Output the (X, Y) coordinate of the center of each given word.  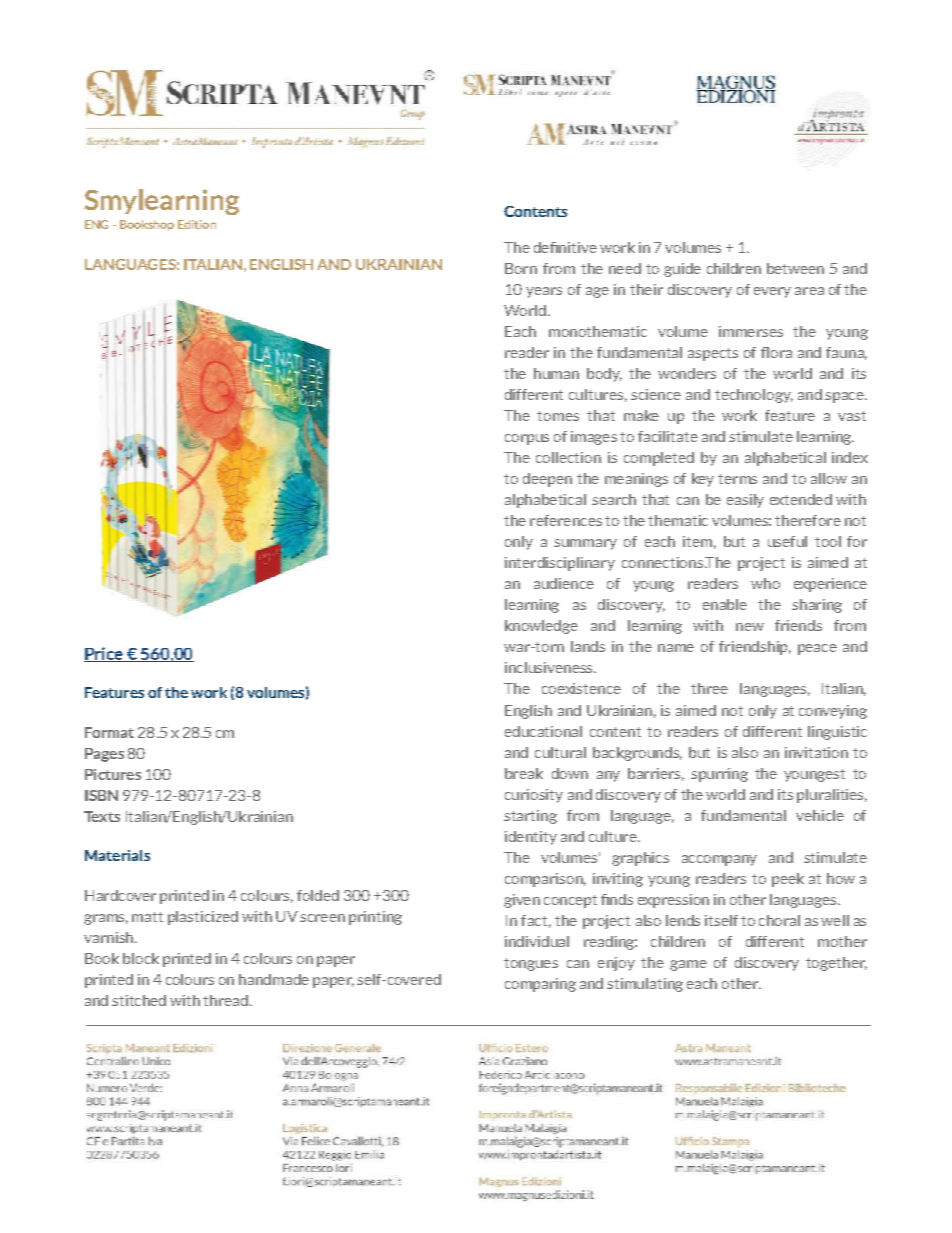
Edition (197, 224)
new (750, 627)
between (795, 268)
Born (521, 268)
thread (225, 1000)
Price (104, 654)
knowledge (541, 627)
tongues (531, 964)
